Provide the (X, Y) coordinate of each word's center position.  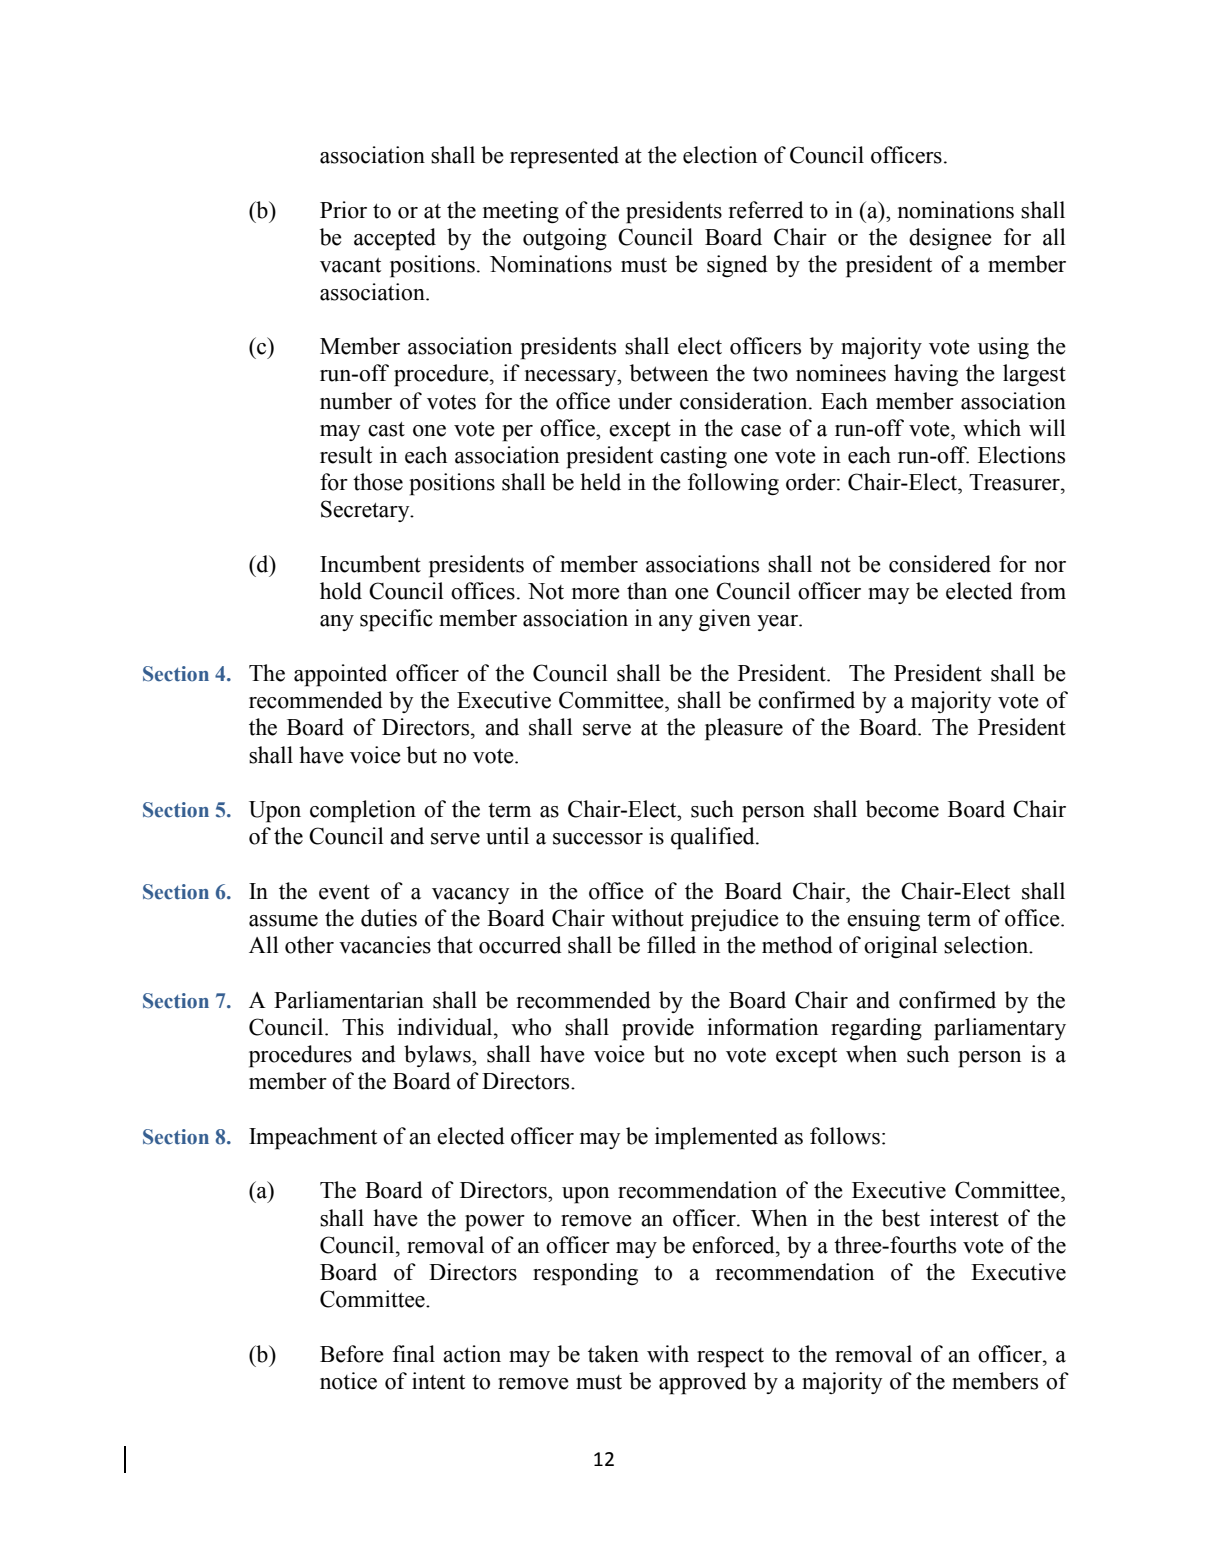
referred (766, 210)
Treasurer (1015, 482)
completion (363, 811)
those (378, 482)
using (1003, 348)
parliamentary (1000, 1029)
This (363, 1027)
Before (352, 1354)
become (902, 809)
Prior (343, 210)
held (600, 482)
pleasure (744, 729)
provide (658, 1029)
